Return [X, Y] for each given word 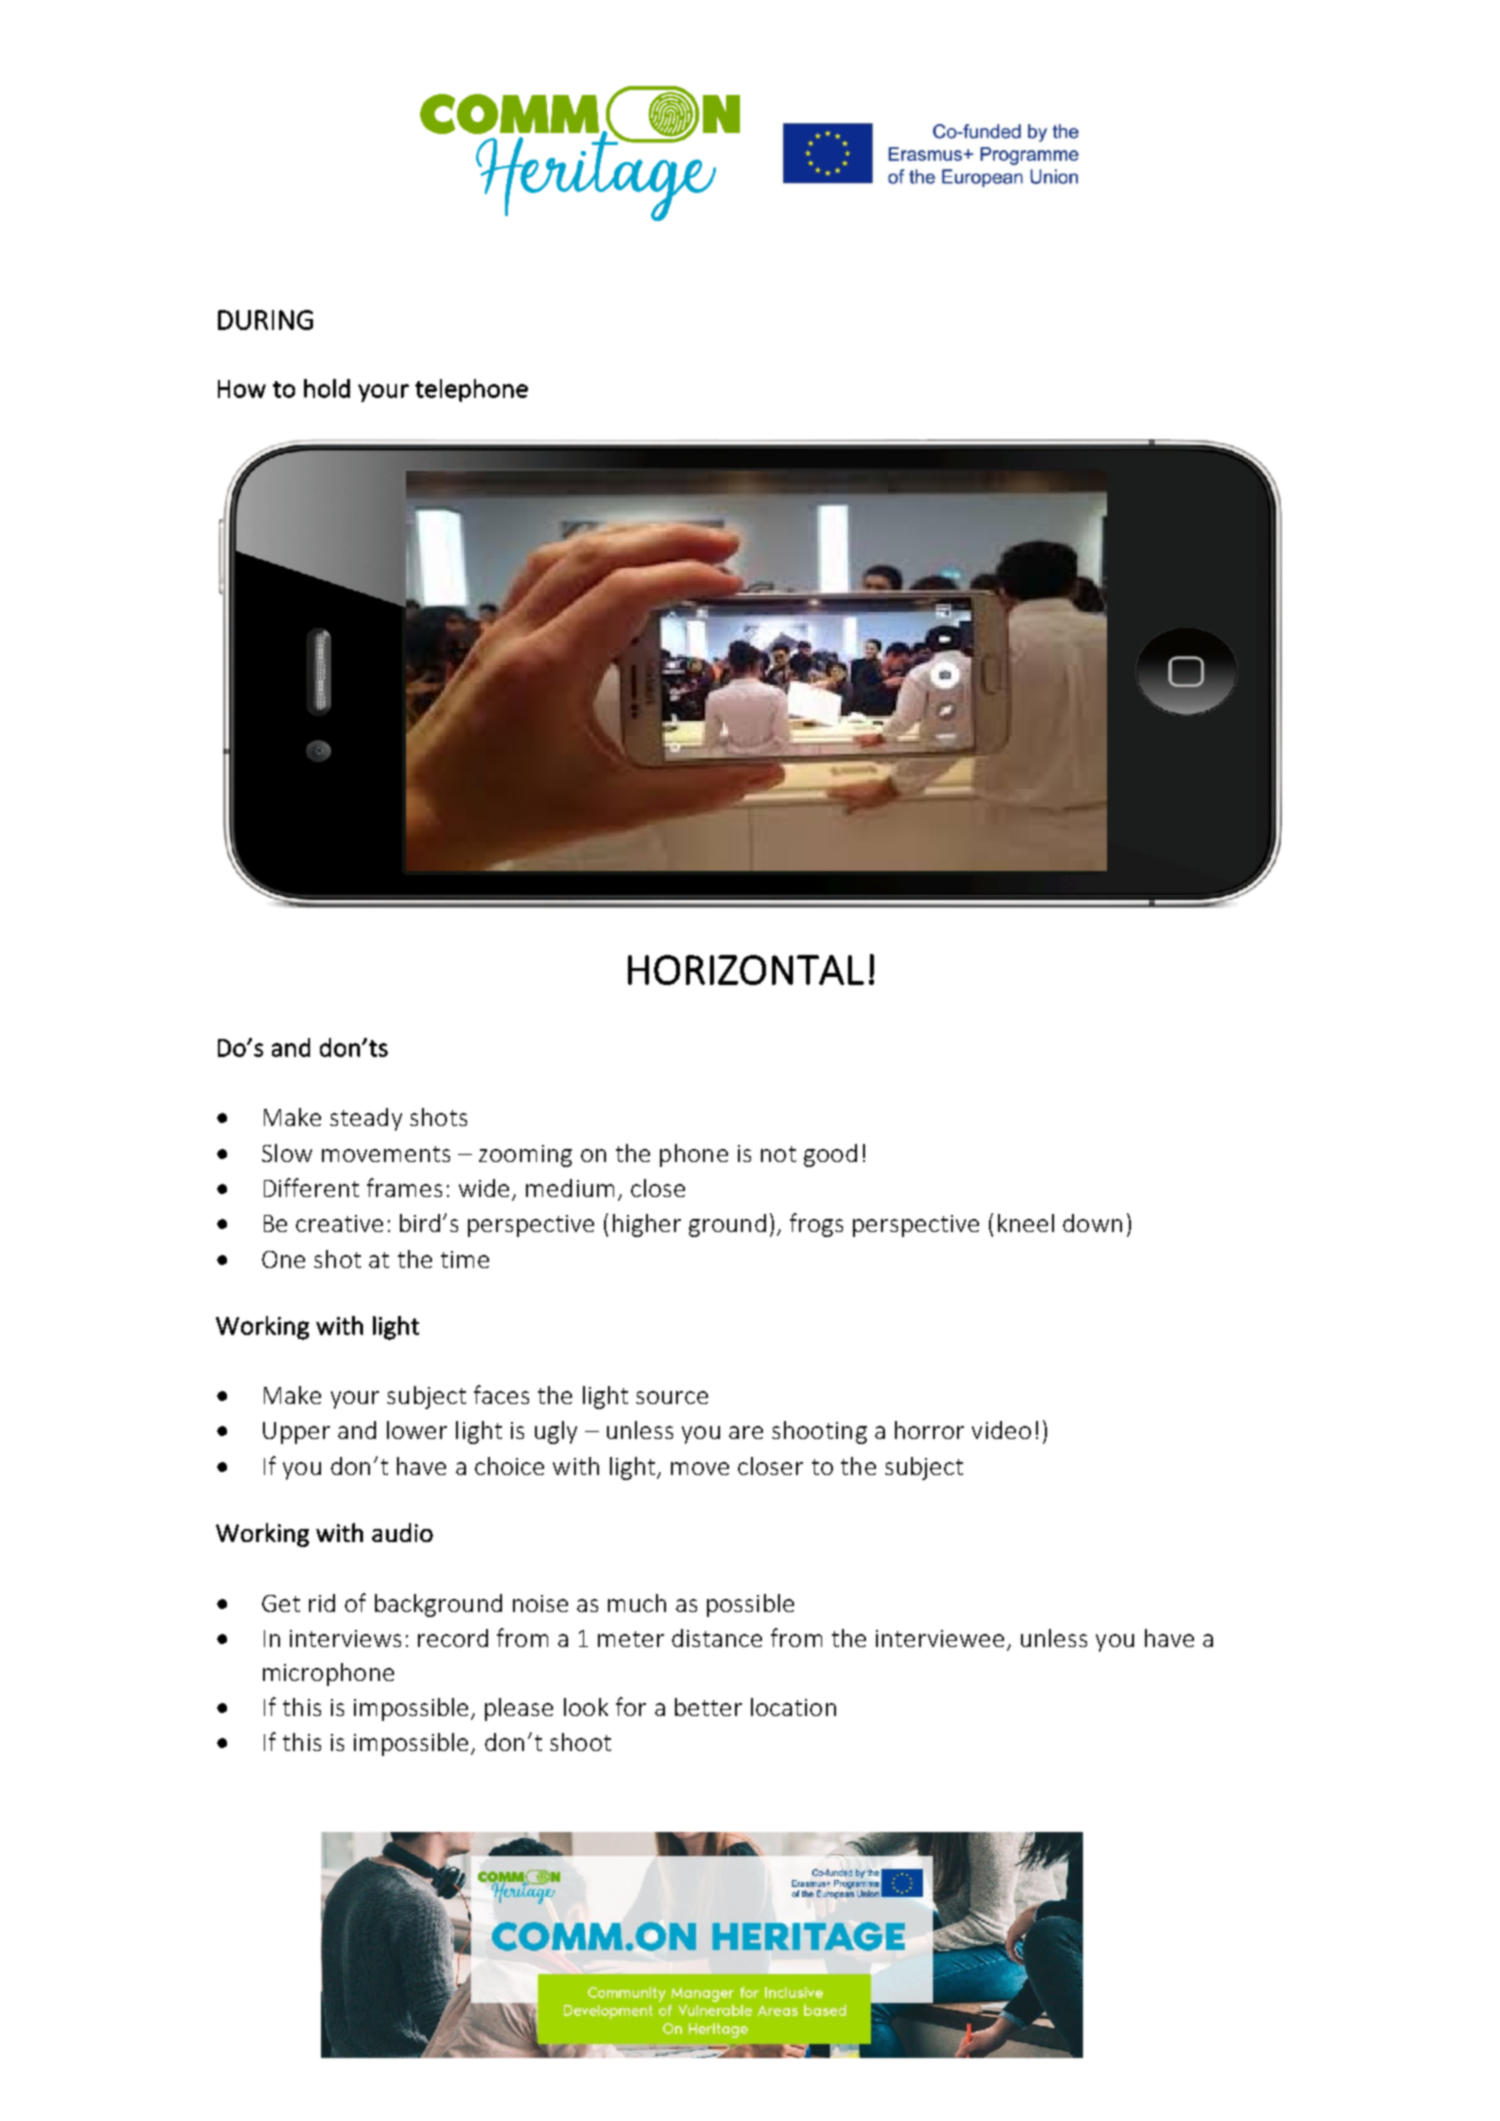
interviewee [940, 1638]
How [242, 389]
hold [327, 388]
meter [631, 1639]
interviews [345, 1638]
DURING [265, 320]
